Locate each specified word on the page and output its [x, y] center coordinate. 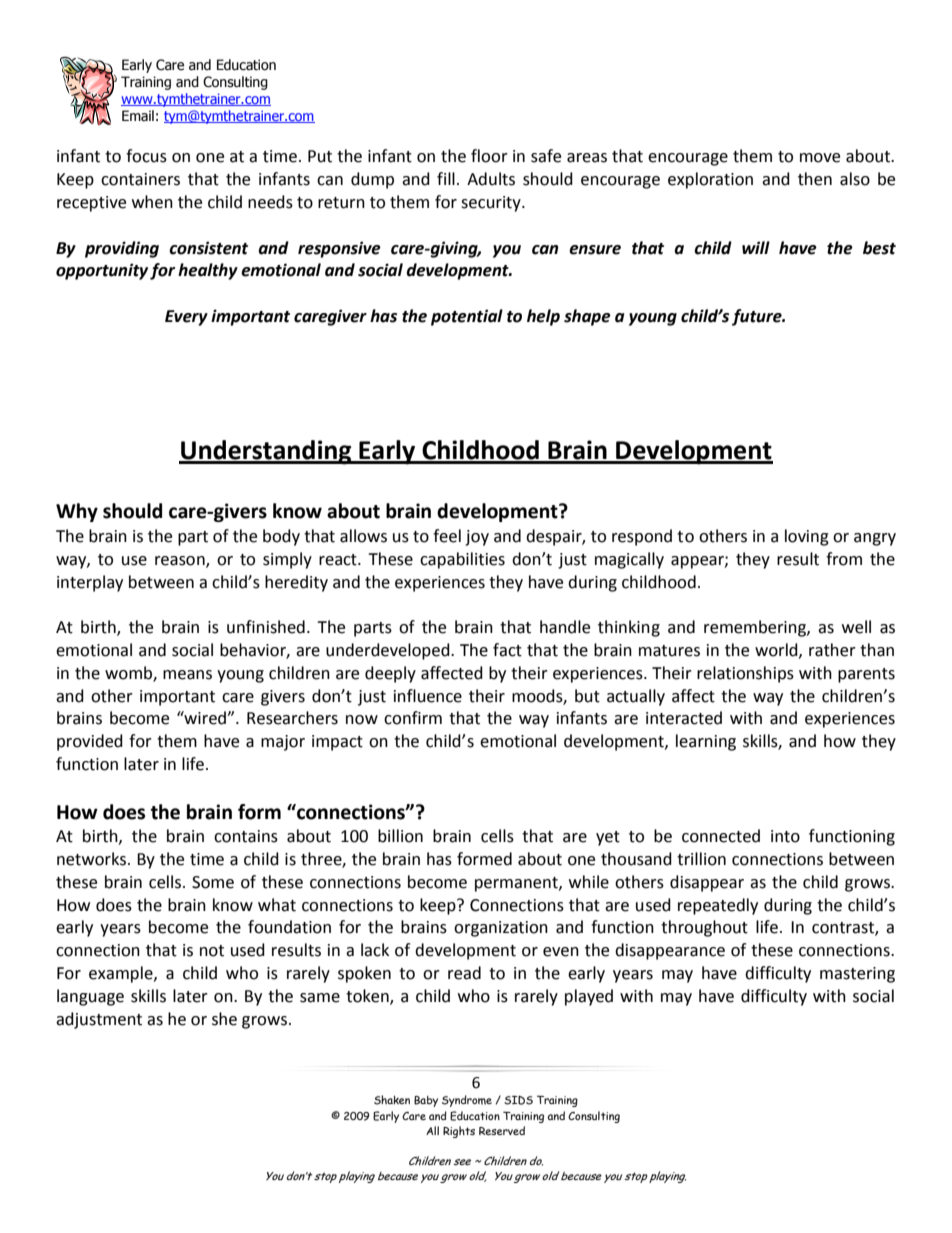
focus [146, 156]
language [90, 997]
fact [507, 650]
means [187, 675]
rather [832, 650]
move [820, 158]
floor [489, 156]
